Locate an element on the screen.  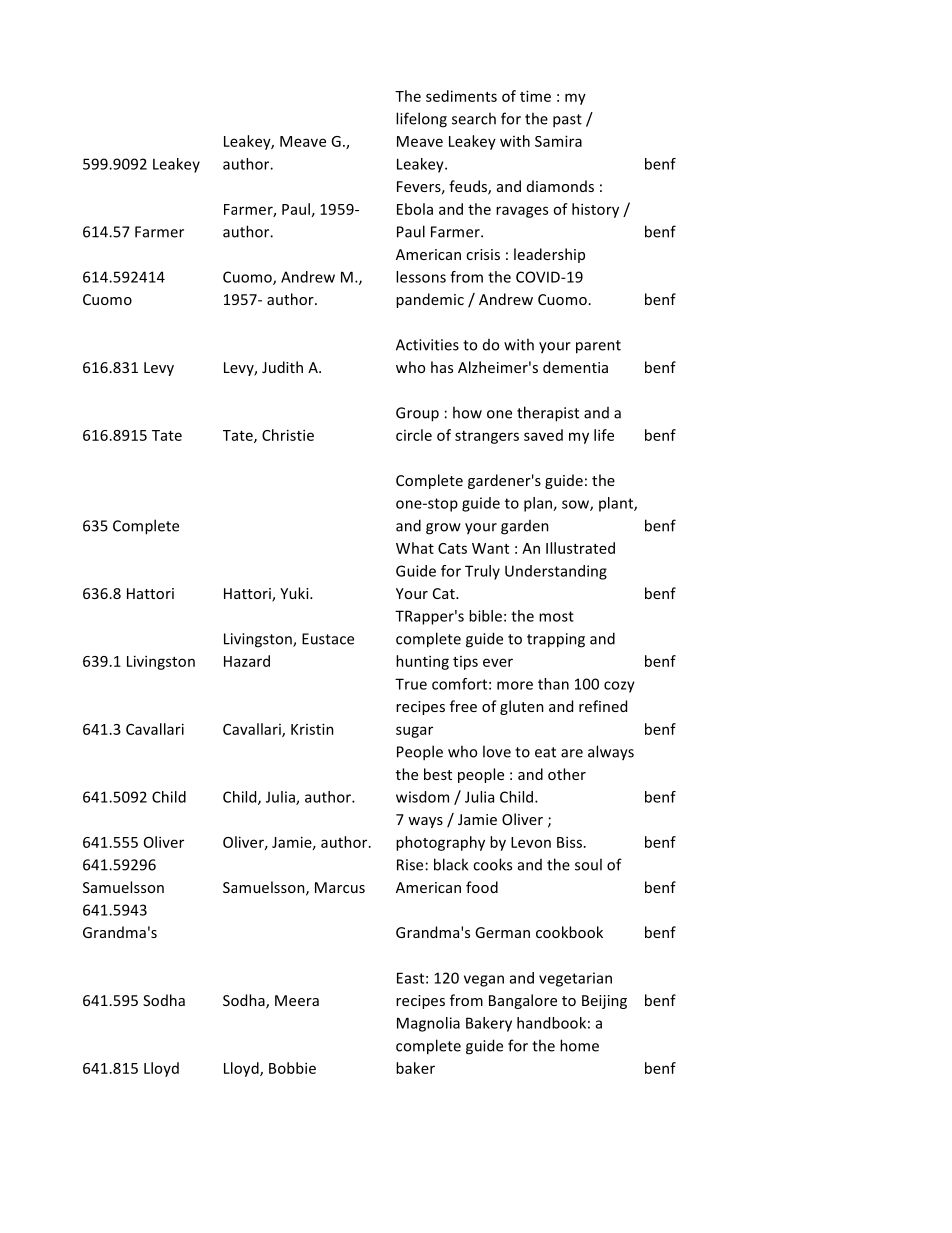
parent is located at coordinates (598, 347).
